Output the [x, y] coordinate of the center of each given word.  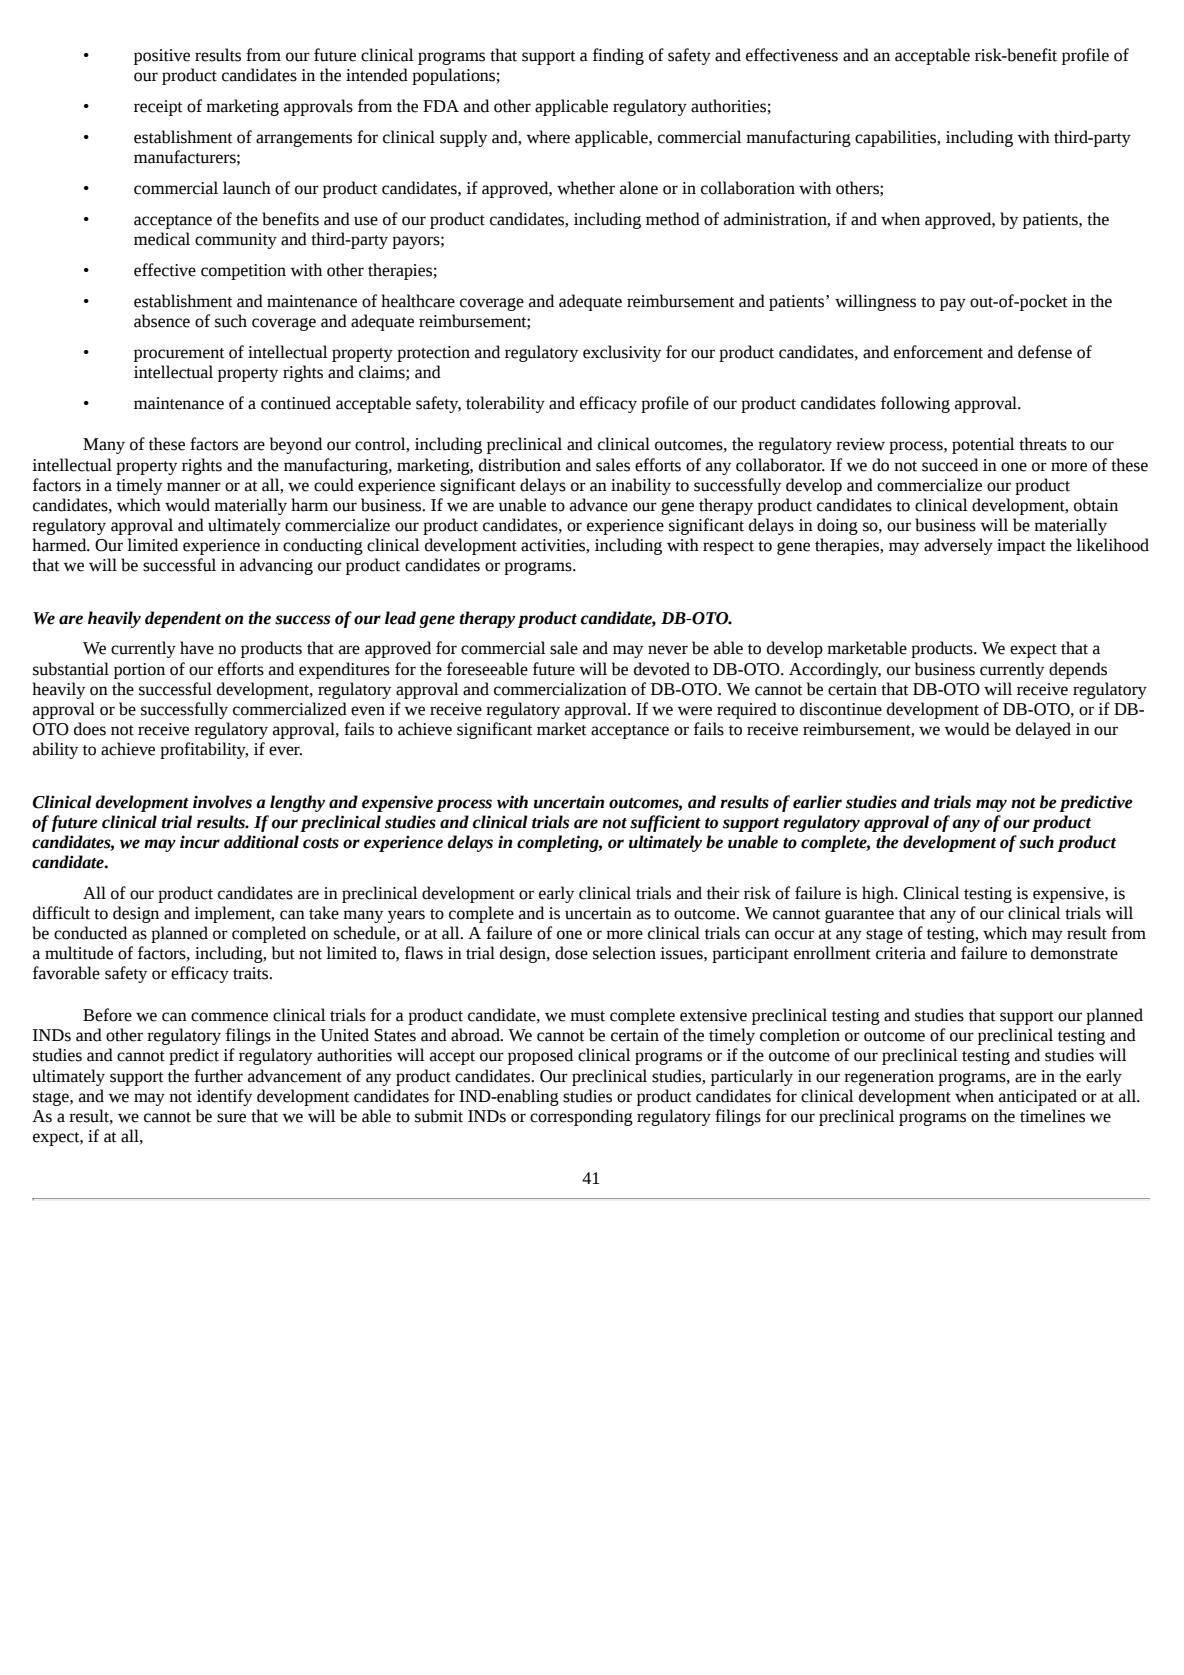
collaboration [748, 188]
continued [296, 403]
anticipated [1038, 1097]
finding [618, 56]
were [694, 711]
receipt [158, 108]
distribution [520, 465]
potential [983, 445]
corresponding [581, 1117]
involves [222, 802]
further [218, 1076]
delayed [1043, 730]
